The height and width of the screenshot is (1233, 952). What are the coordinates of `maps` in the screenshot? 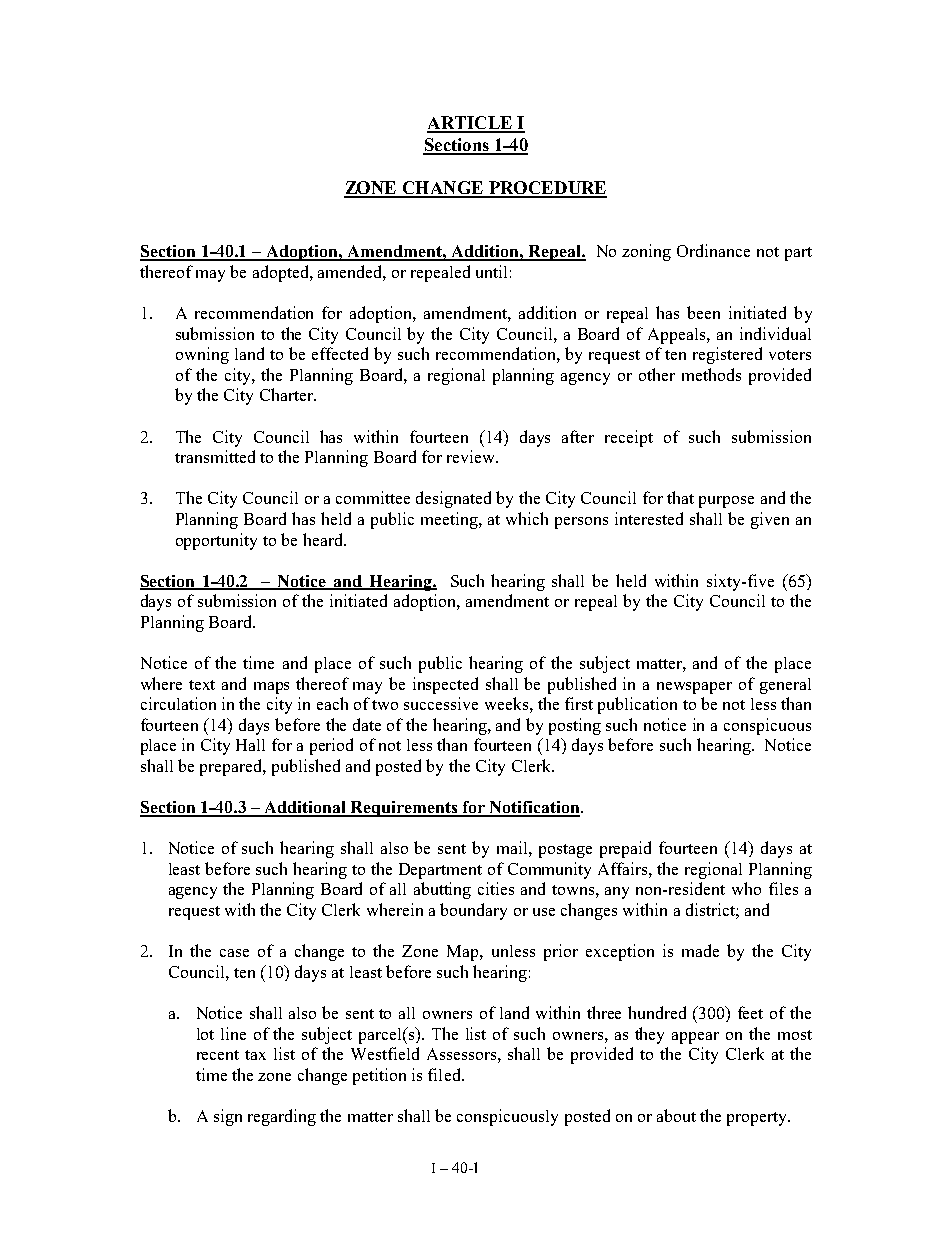 It's located at (271, 688).
